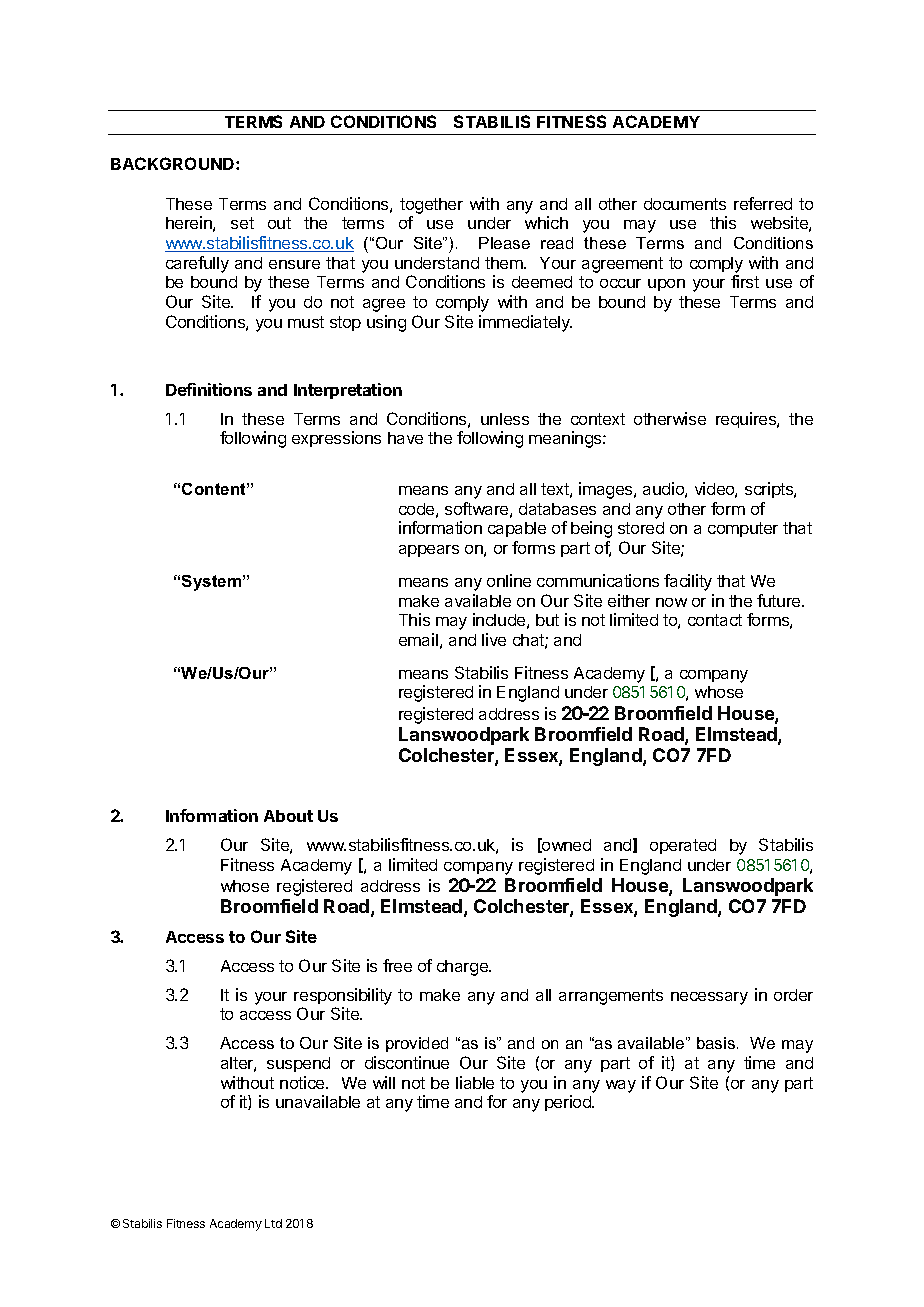 This screenshot has width=924, height=1307. What do you see at coordinates (494, 639) in the screenshot?
I see `live` at bounding box center [494, 639].
